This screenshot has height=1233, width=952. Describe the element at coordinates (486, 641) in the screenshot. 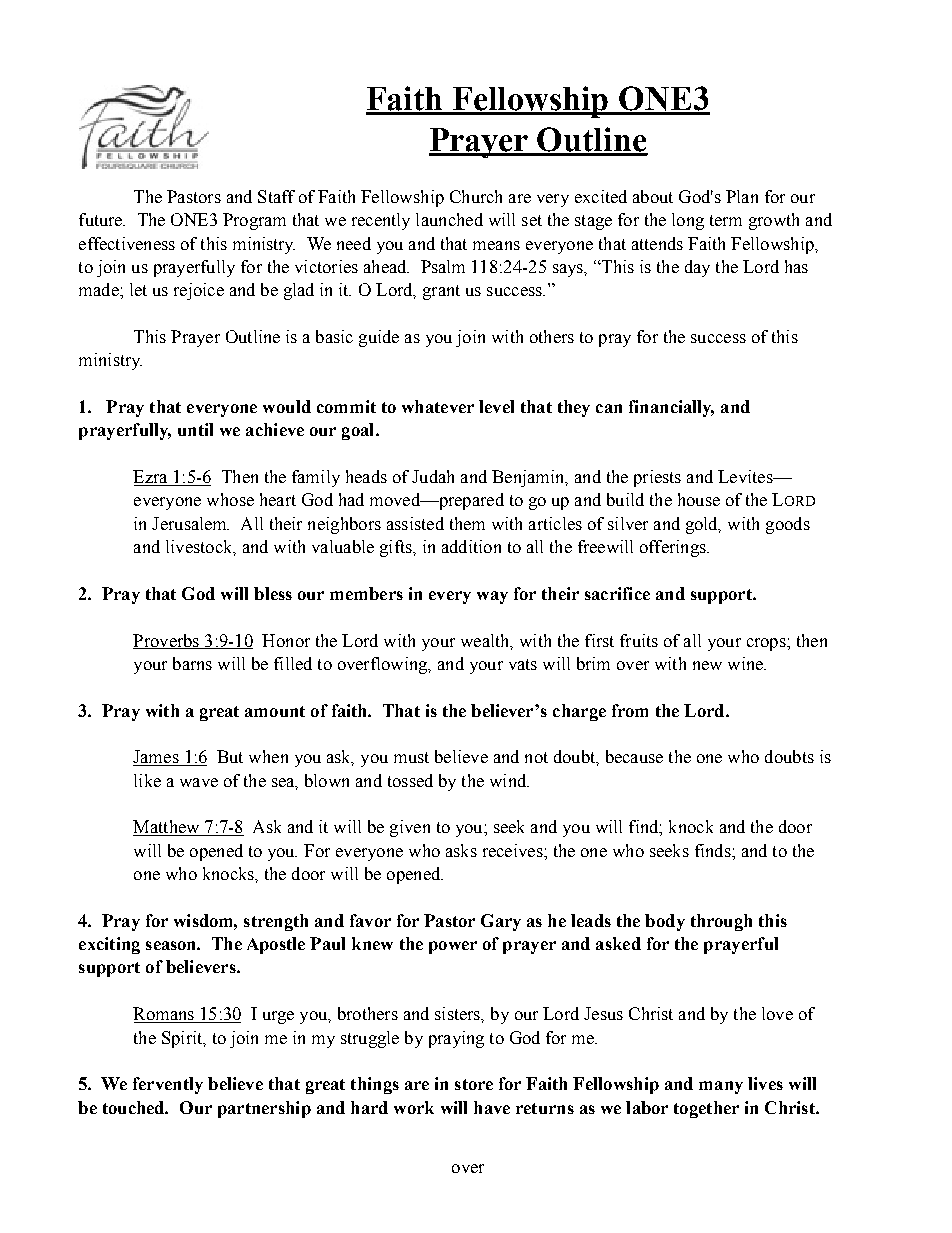

I see `wealth` at that location.
